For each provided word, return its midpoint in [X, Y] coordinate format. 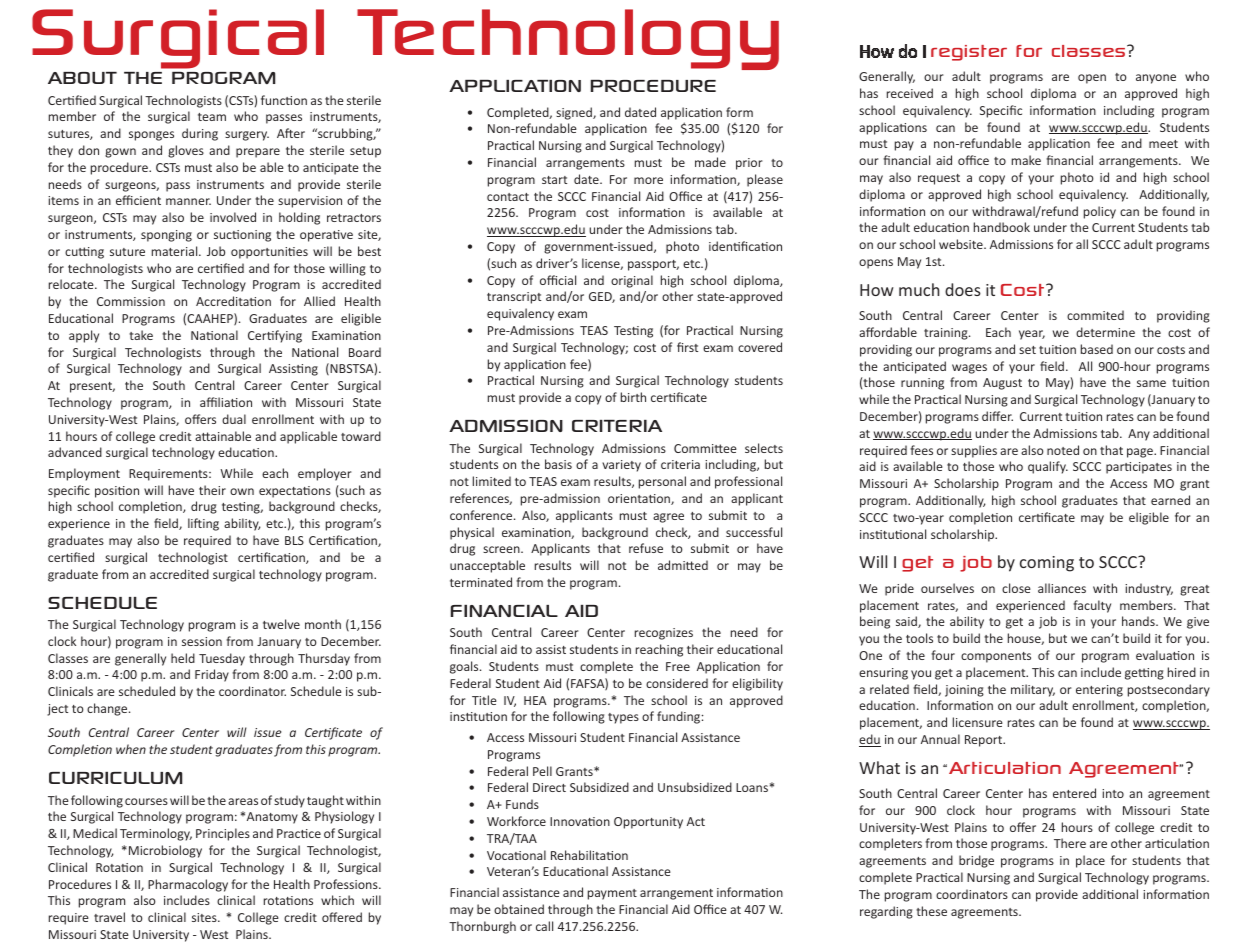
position [117, 492]
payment [612, 894]
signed [575, 113]
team [212, 117]
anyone [1156, 79]
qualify [1048, 467]
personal [662, 482]
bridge [976, 861]
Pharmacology [188, 885]
